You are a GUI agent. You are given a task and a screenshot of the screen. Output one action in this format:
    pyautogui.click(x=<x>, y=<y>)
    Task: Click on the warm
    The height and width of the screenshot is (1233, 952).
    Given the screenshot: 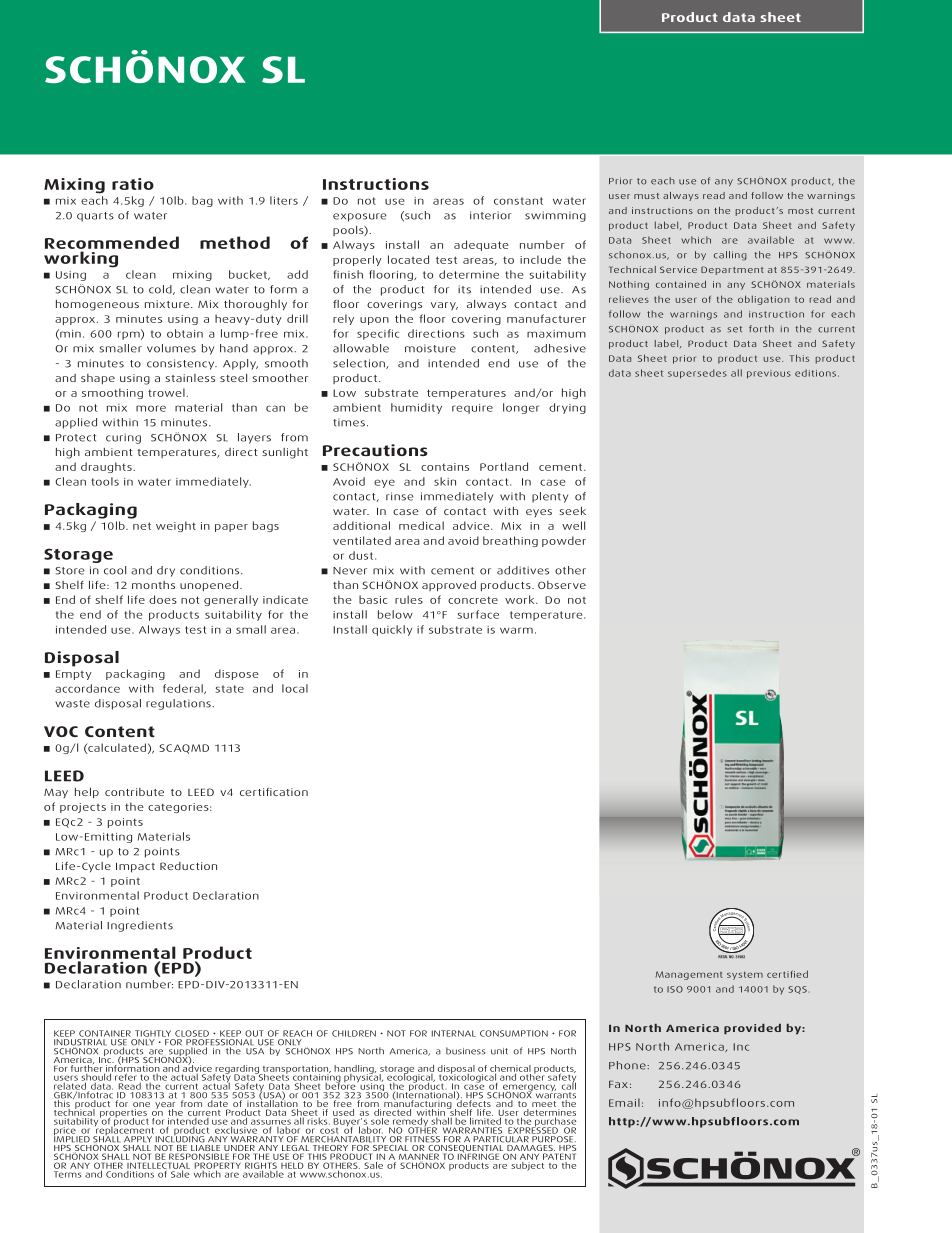 What is the action you would take?
    pyautogui.click(x=516, y=630)
